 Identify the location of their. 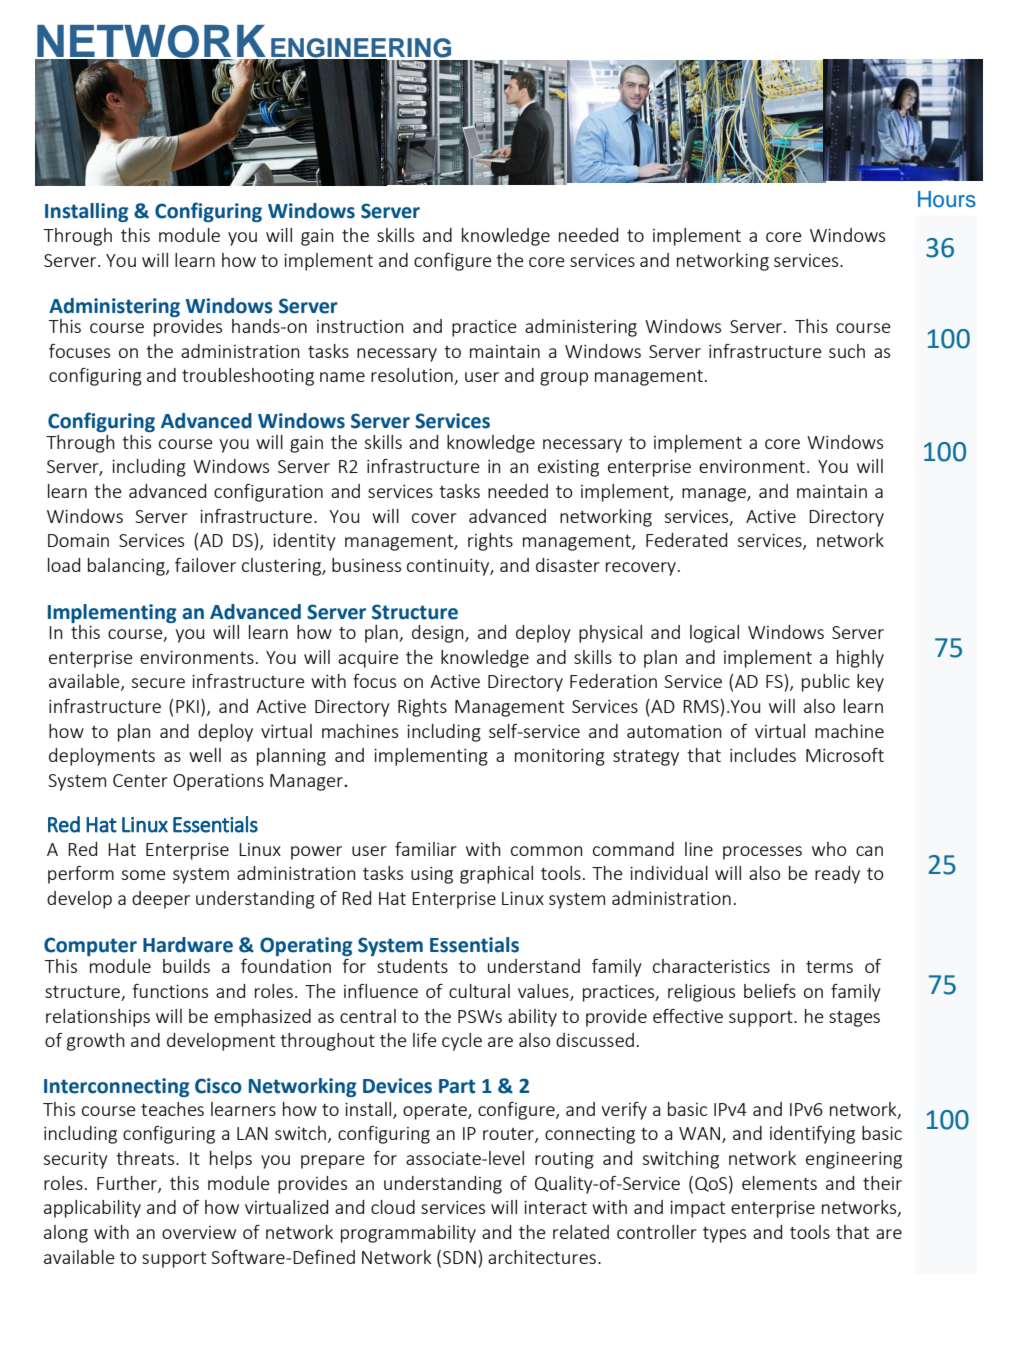
(882, 1183).
